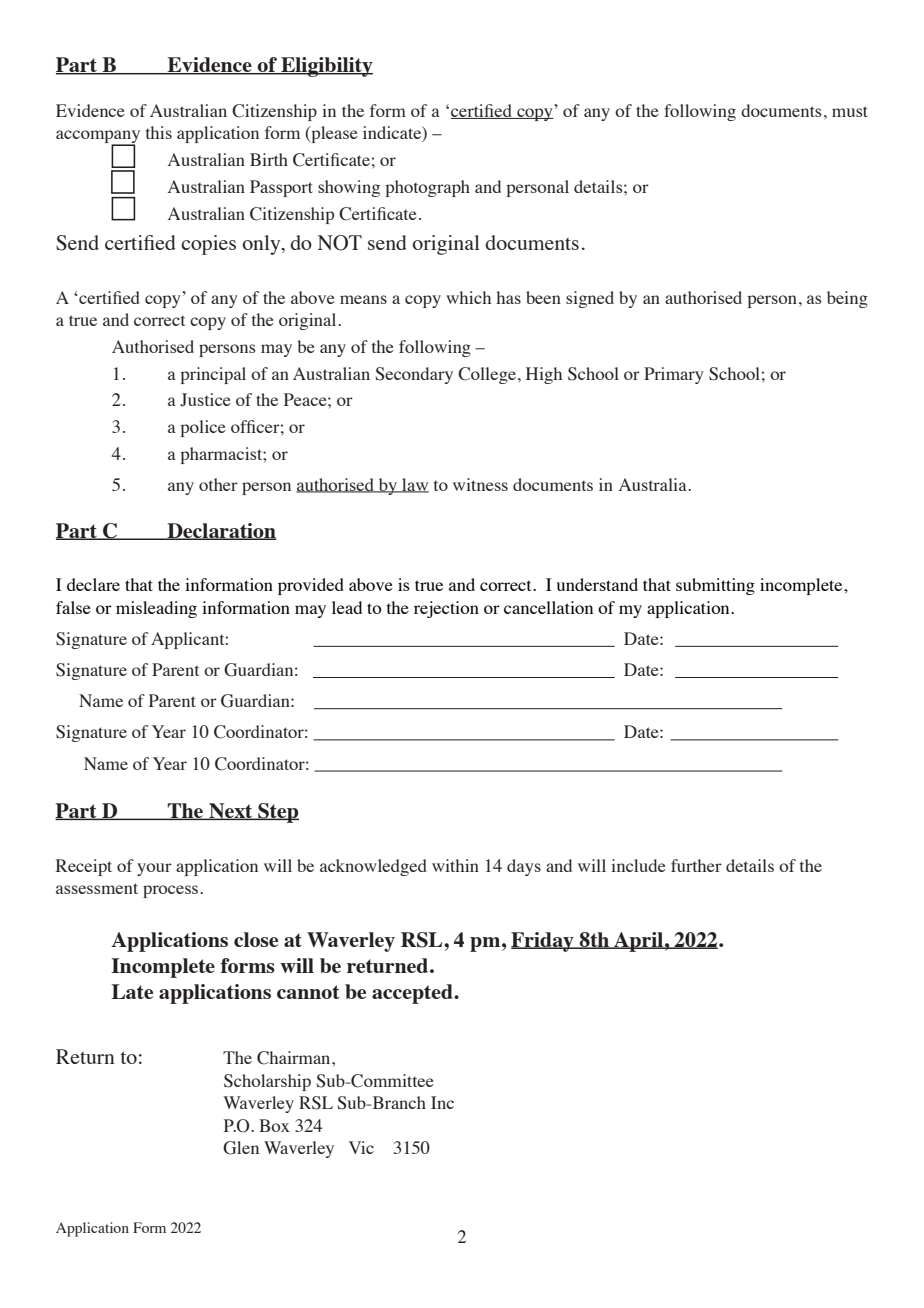 This image has height=1308, width=924. What do you see at coordinates (427, 188) in the image?
I see `photograph` at bounding box center [427, 188].
